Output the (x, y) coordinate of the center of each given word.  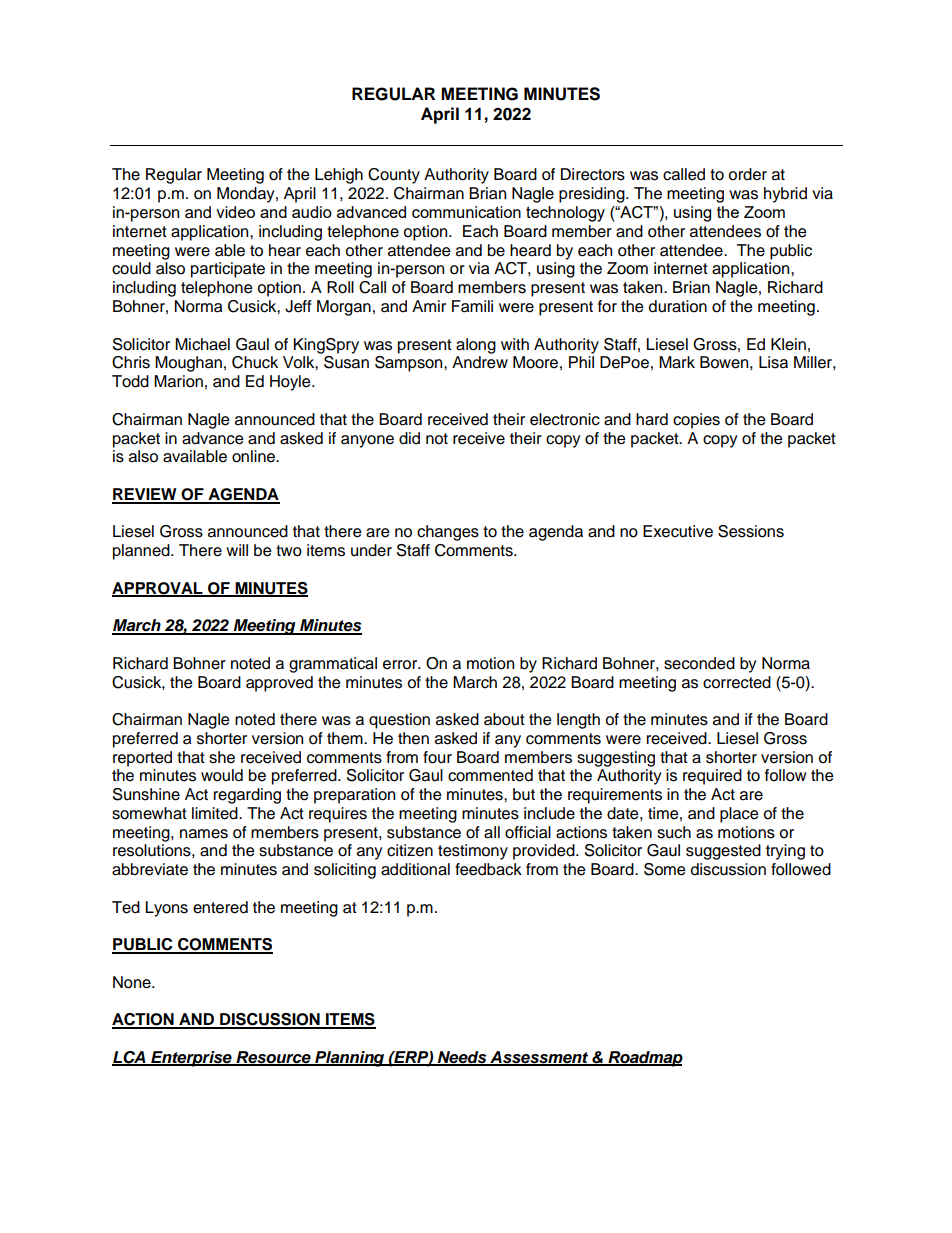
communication (466, 212)
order (748, 174)
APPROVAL (158, 589)
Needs (462, 1058)
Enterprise (191, 1059)
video (235, 212)
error (401, 665)
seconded (699, 663)
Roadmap (644, 1059)
